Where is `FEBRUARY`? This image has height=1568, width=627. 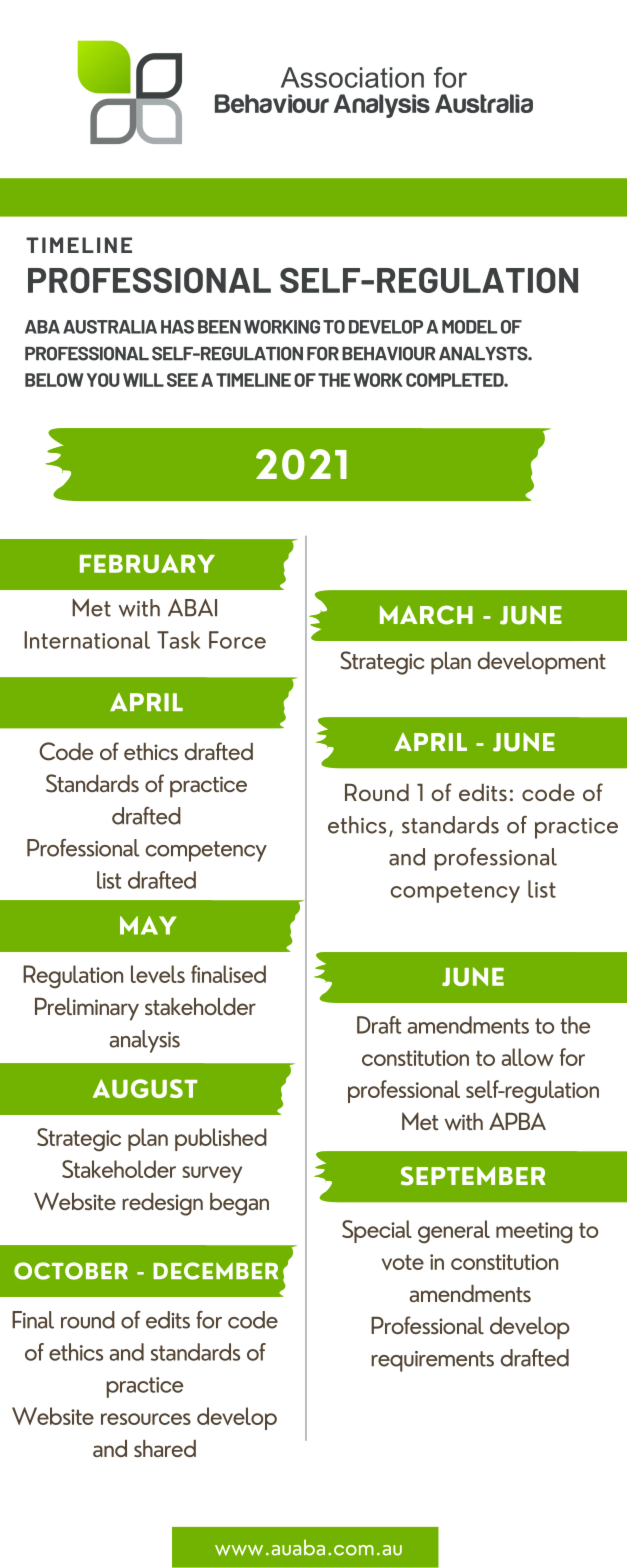 FEBRUARY is located at coordinates (147, 563).
